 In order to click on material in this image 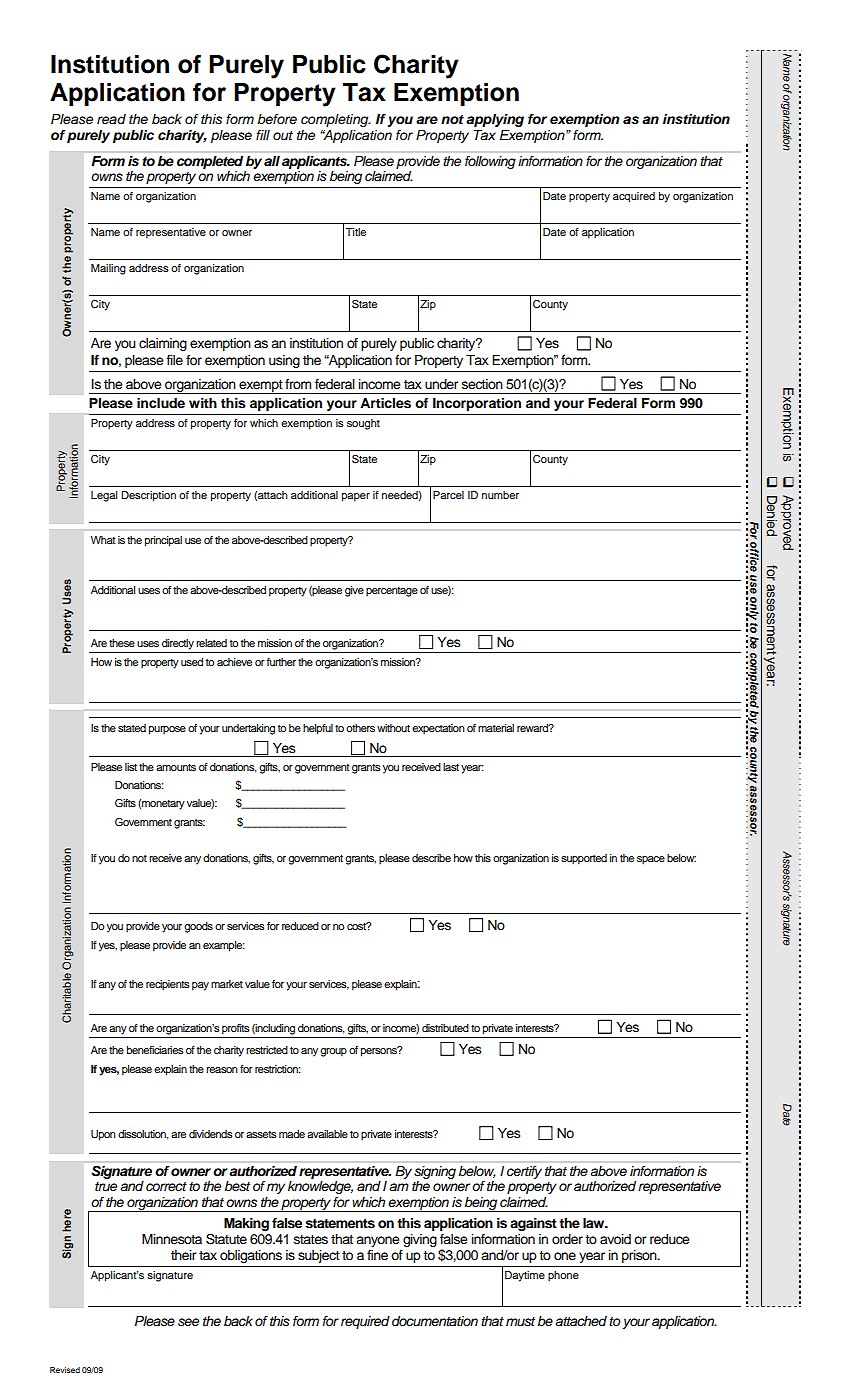, I will do `click(496, 728)`.
